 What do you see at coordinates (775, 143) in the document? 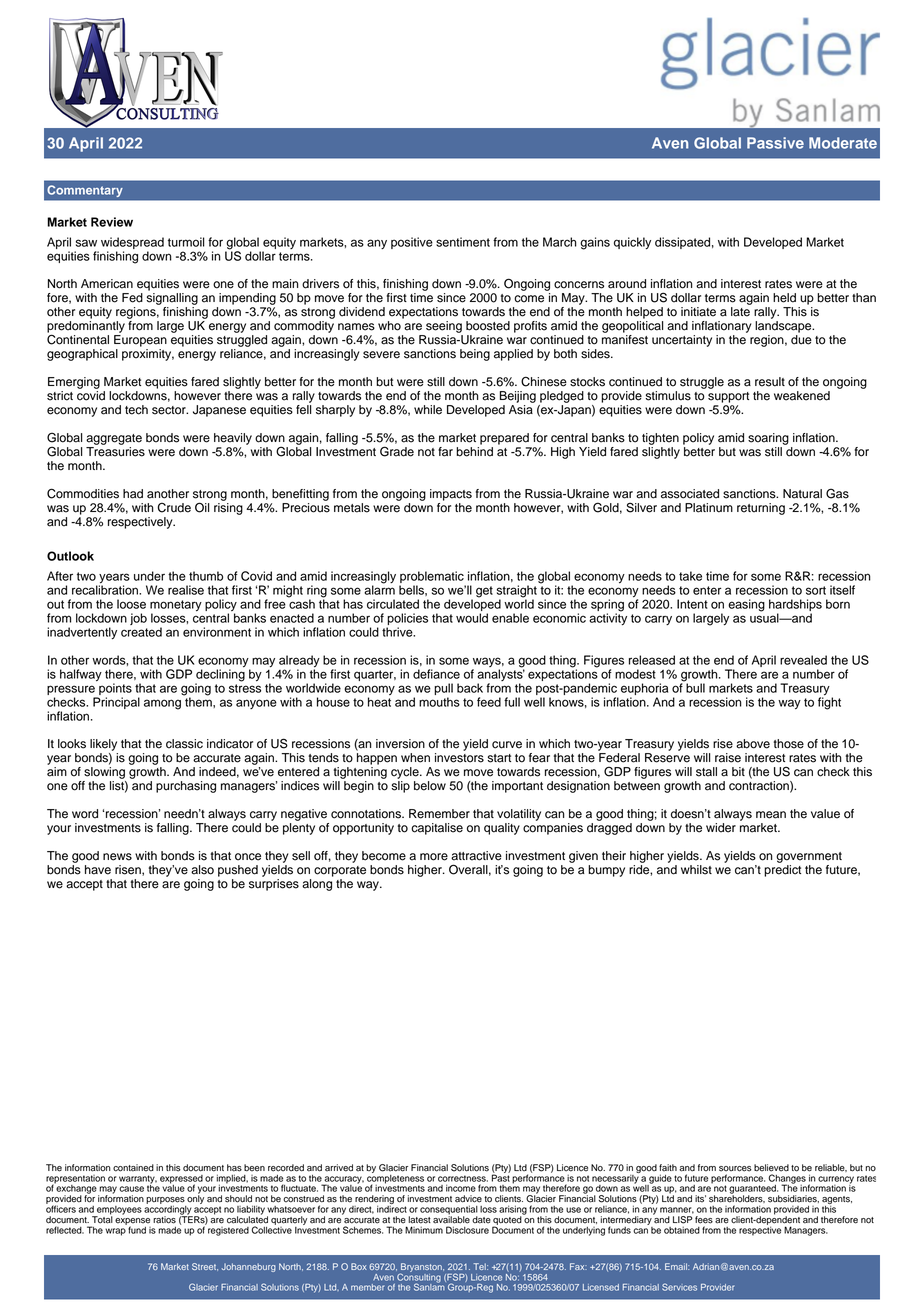
I see `Passive` at bounding box center [775, 143].
